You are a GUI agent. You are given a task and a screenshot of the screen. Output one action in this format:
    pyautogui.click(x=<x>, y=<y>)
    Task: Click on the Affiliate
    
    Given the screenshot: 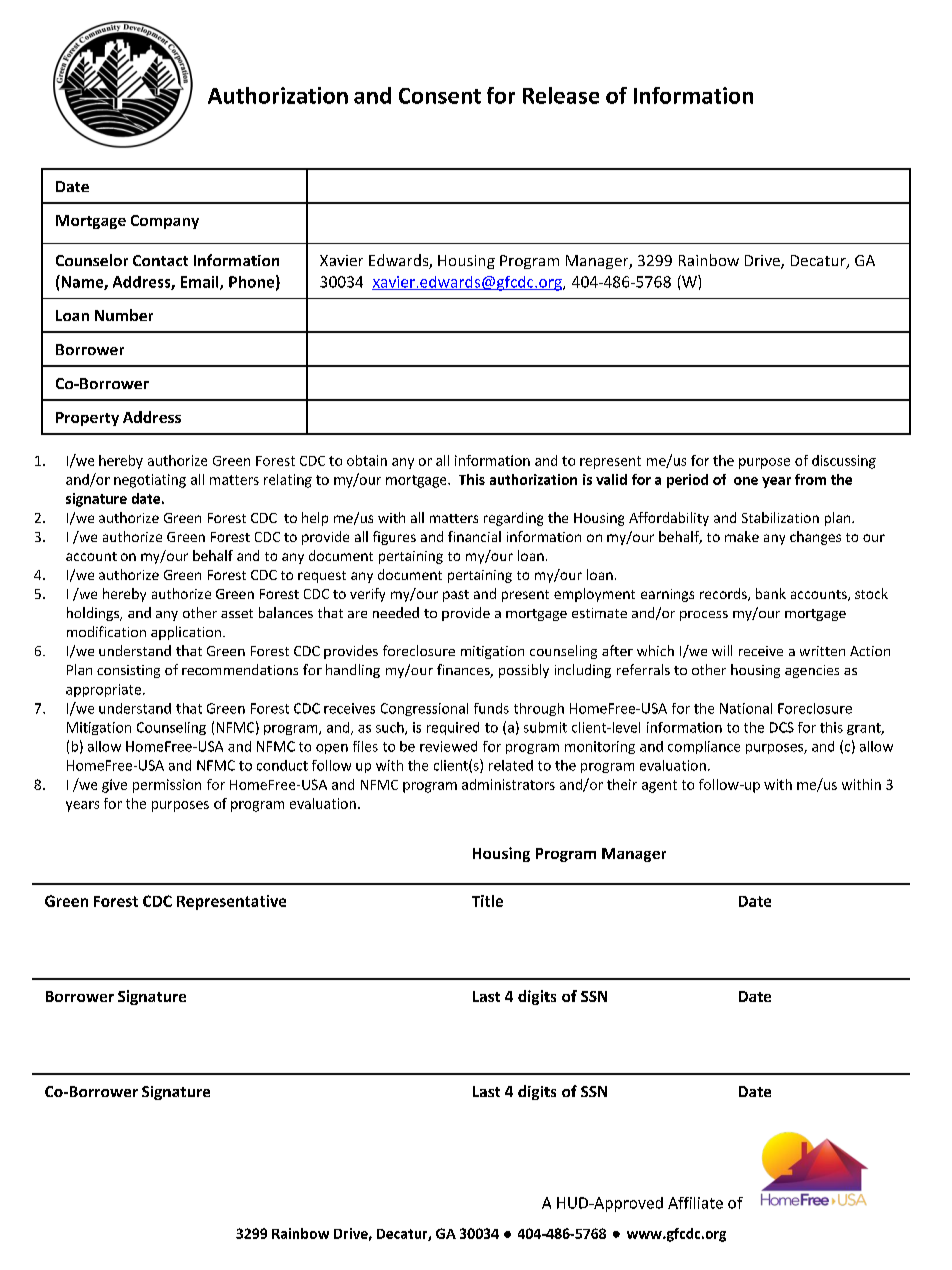 What is the action you would take?
    pyautogui.click(x=695, y=1203)
